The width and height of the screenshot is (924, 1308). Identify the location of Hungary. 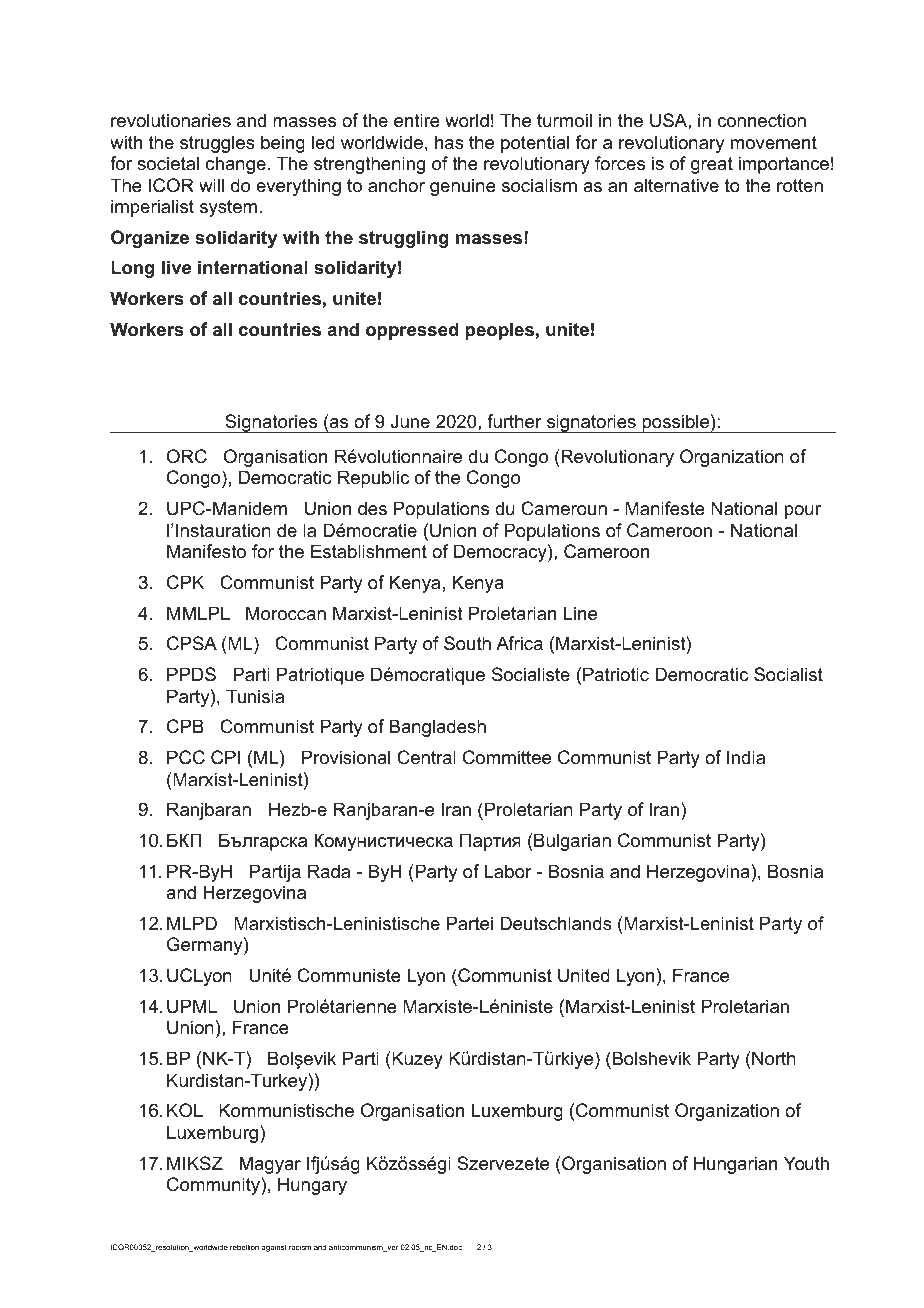
(312, 1186).
